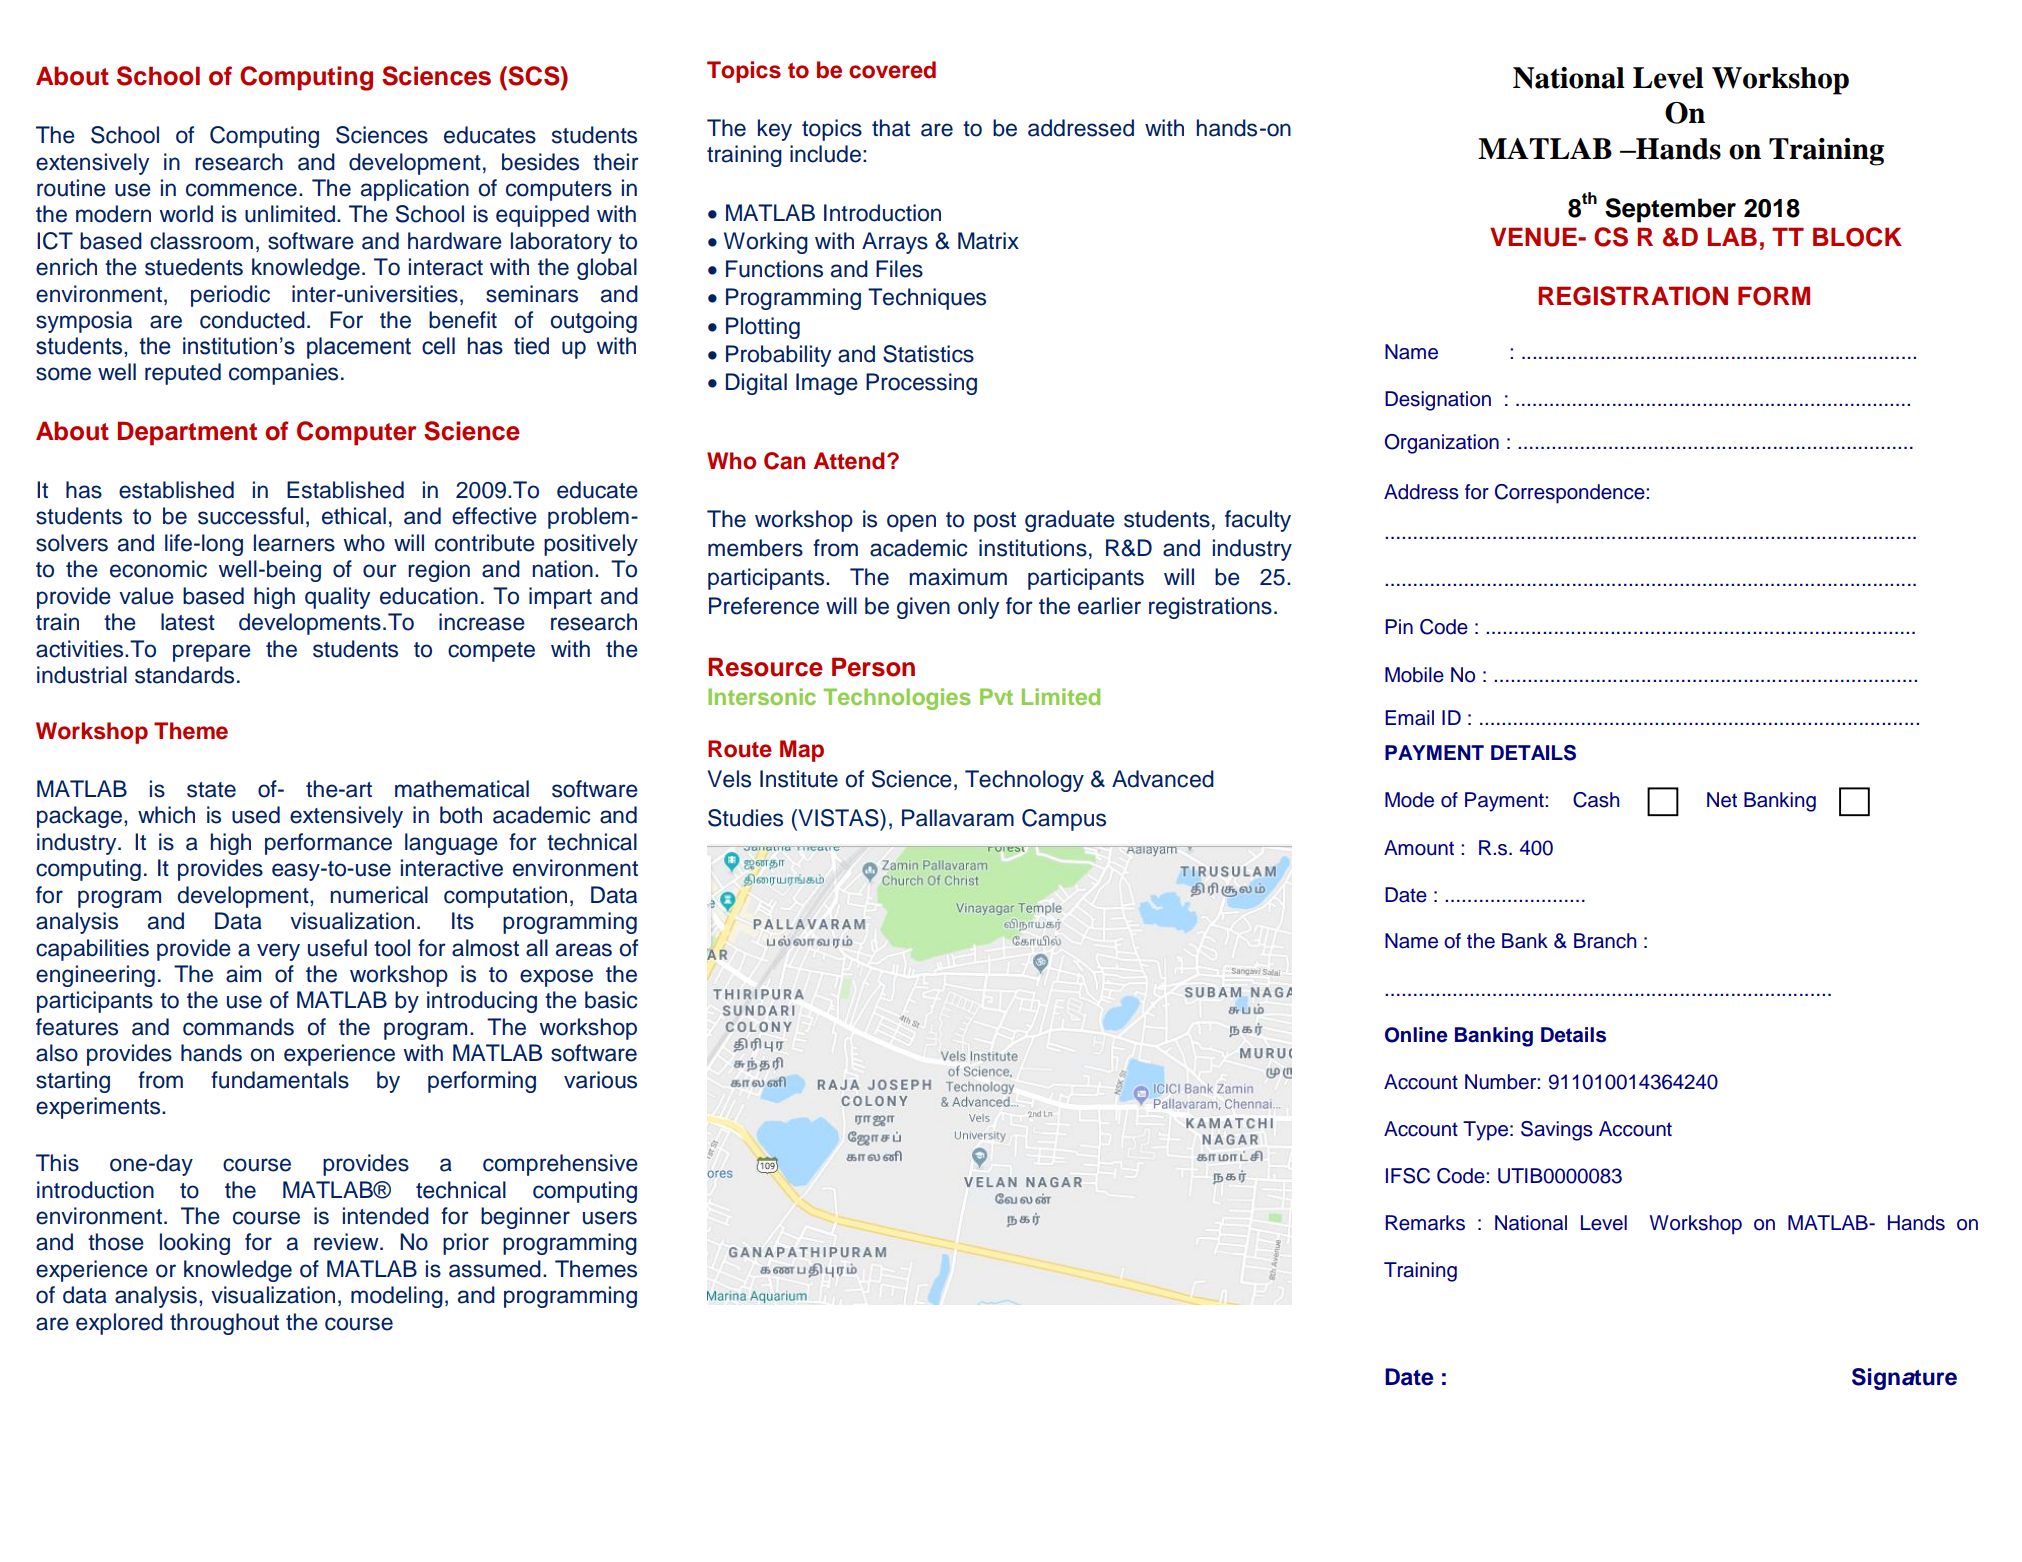 The height and width of the screenshot is (1562, 2022). Describe the element at coordinates (996, 696) in the screenshot. I see `Pvt` at that location.
